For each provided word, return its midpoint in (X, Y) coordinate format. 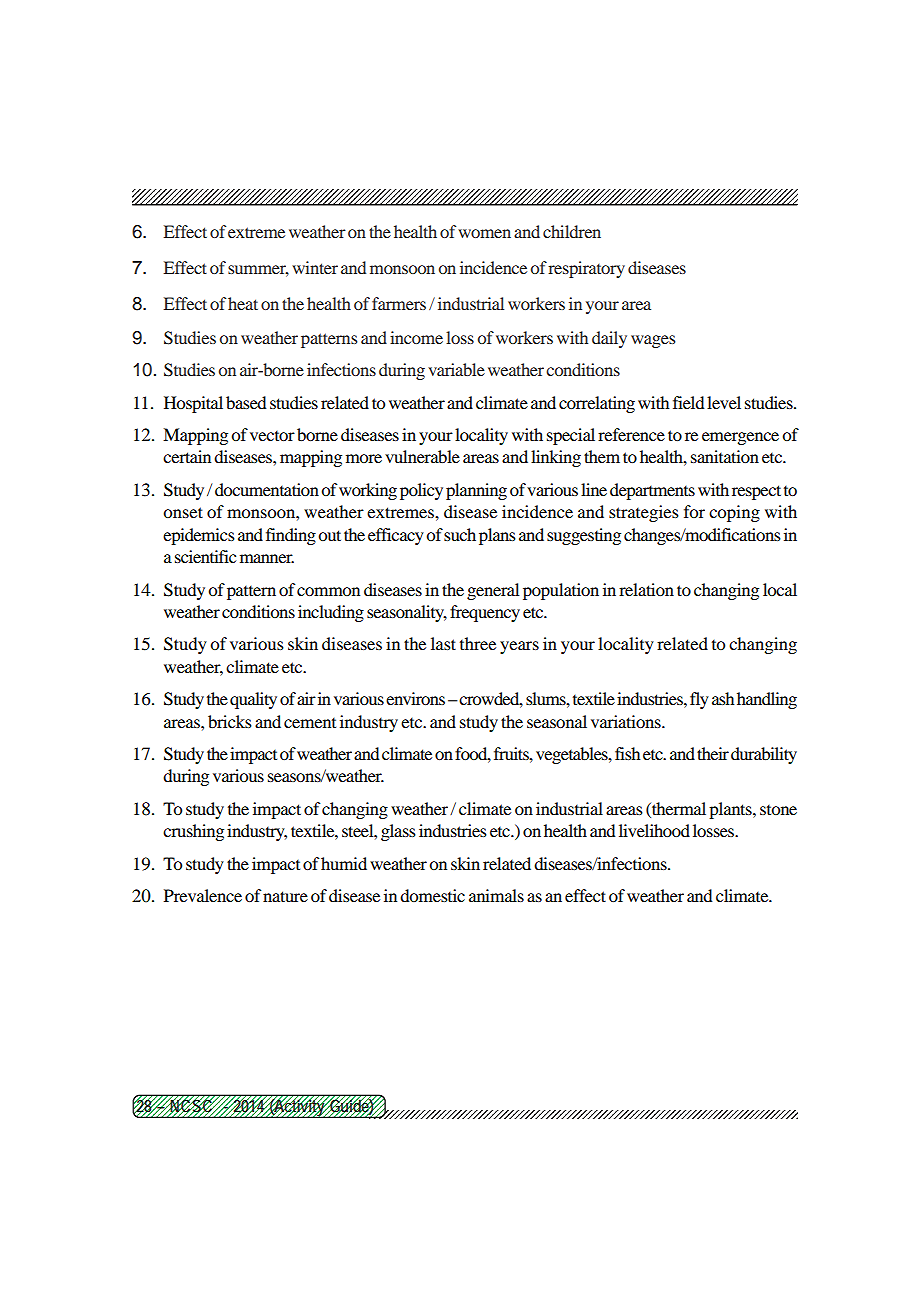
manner (267, 558)
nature (285, 896)
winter (315, 267)
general (493, 591)
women (484, 233)
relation (646, 589)
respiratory (586, 269)
